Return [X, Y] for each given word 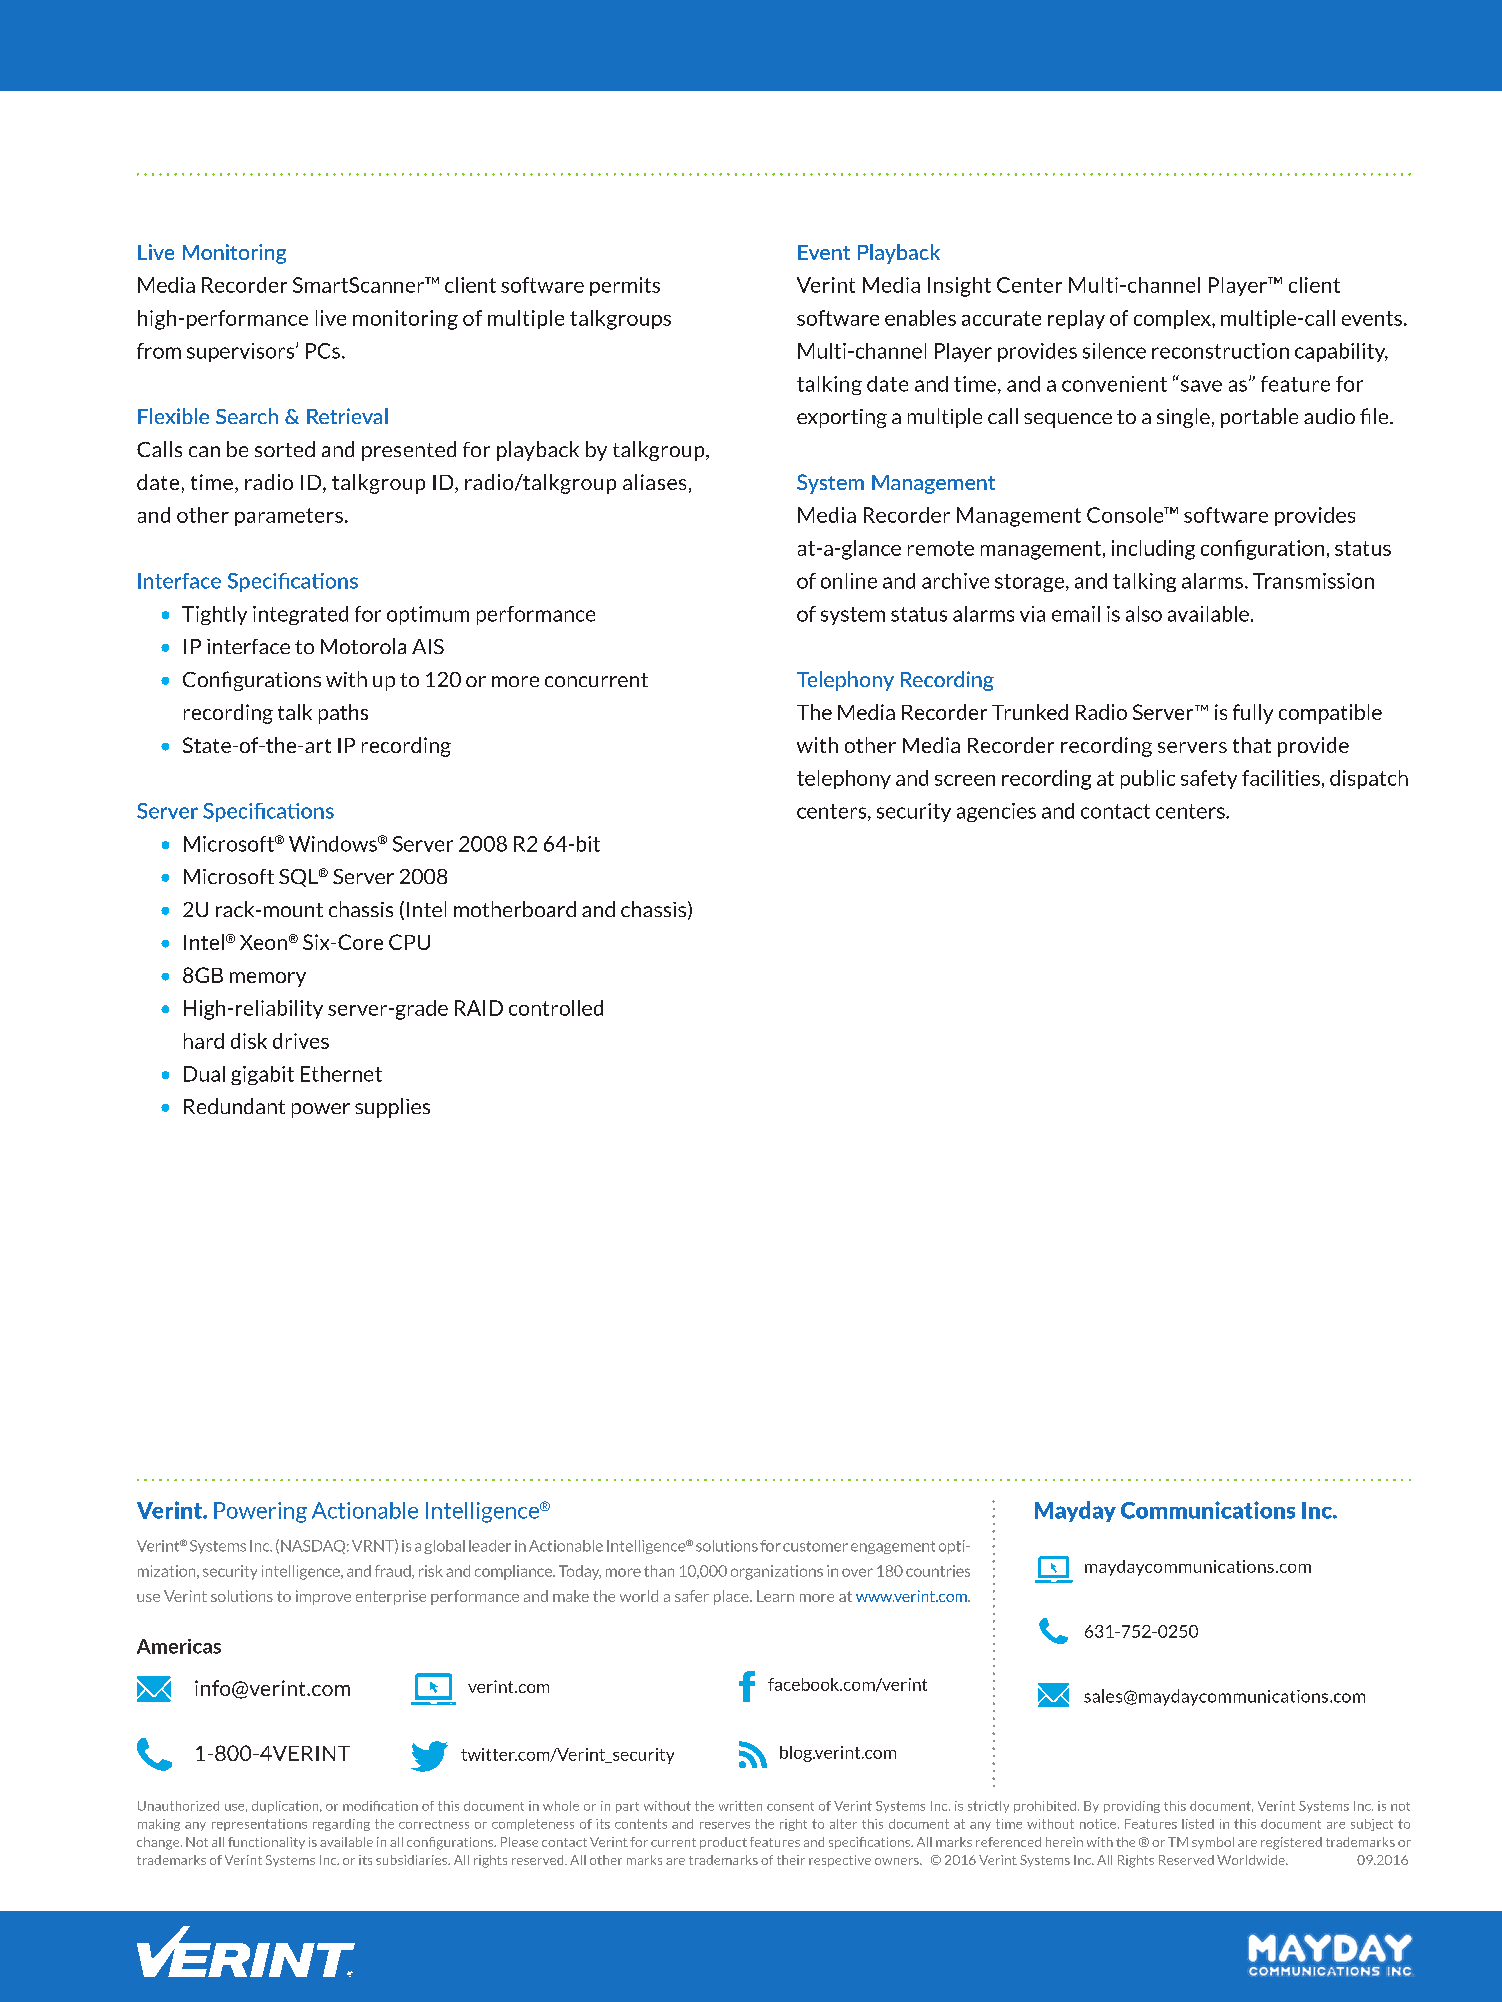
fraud [394, 1572]
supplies [392, 1108]
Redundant [234, 1106]
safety [1209, 779]
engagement [893, 1547]
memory [268, 979]
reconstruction [1220, 351]
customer [815, 1546]
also [1144, 614]
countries [938, 1571]
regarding [341, 1825]
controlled [556, 1008]
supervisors [242, 352]
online [849, 581]
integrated [300, 615]
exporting [842, 418]
